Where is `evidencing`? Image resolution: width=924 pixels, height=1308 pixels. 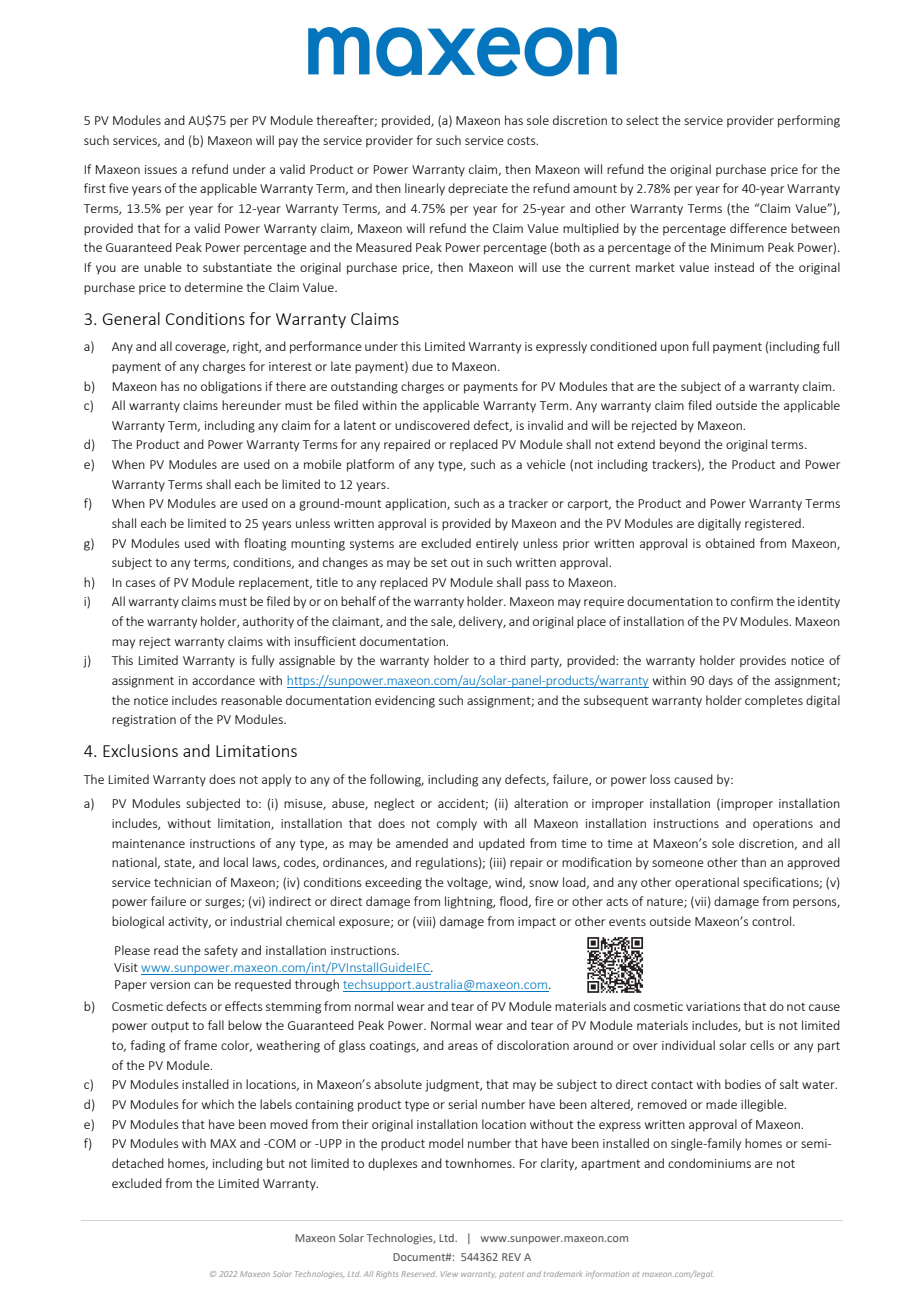
evidencing is located at coordinates (405, 701).
